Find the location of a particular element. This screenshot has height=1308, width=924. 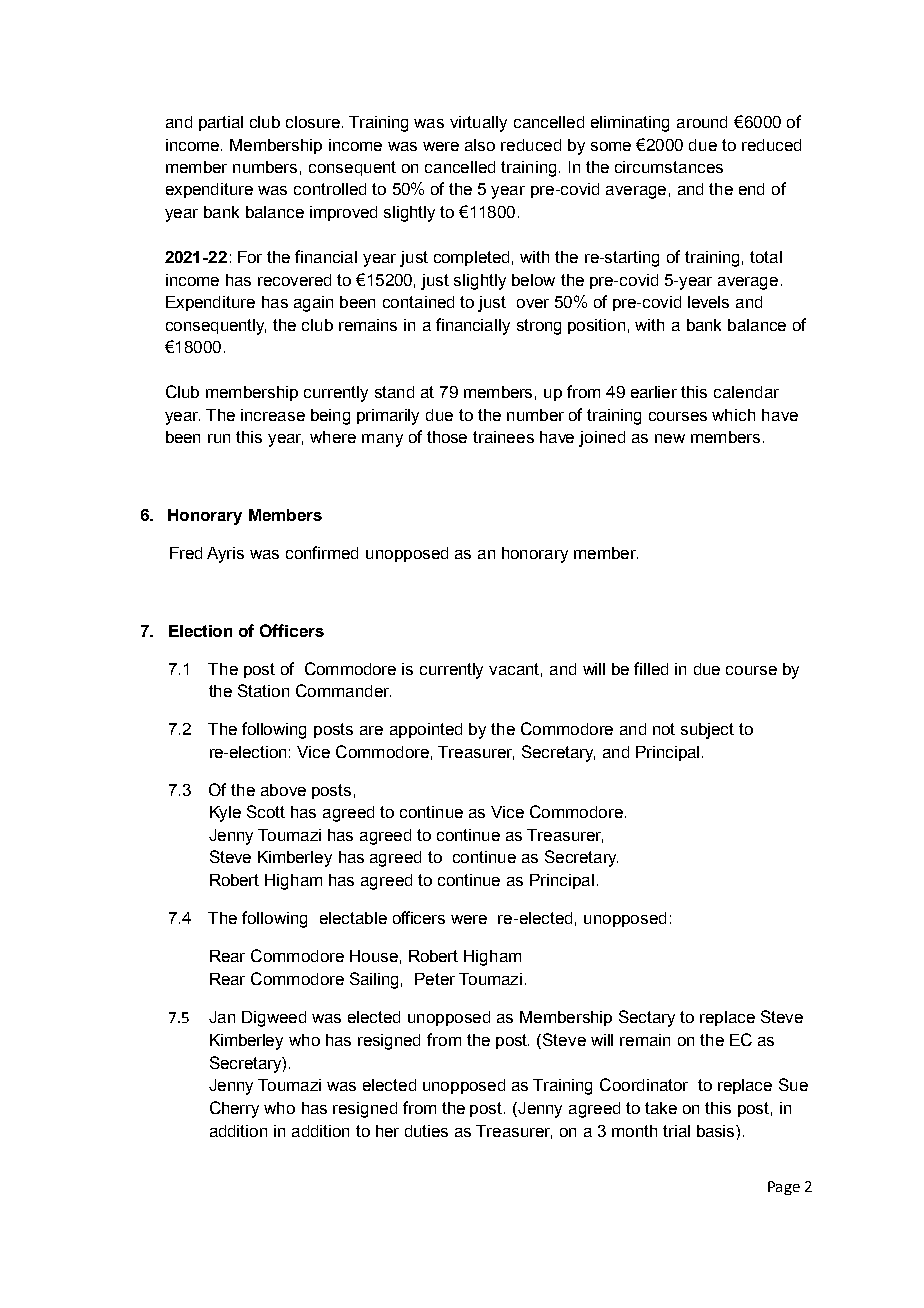

Jan is located at coordinates (222, 1017).
